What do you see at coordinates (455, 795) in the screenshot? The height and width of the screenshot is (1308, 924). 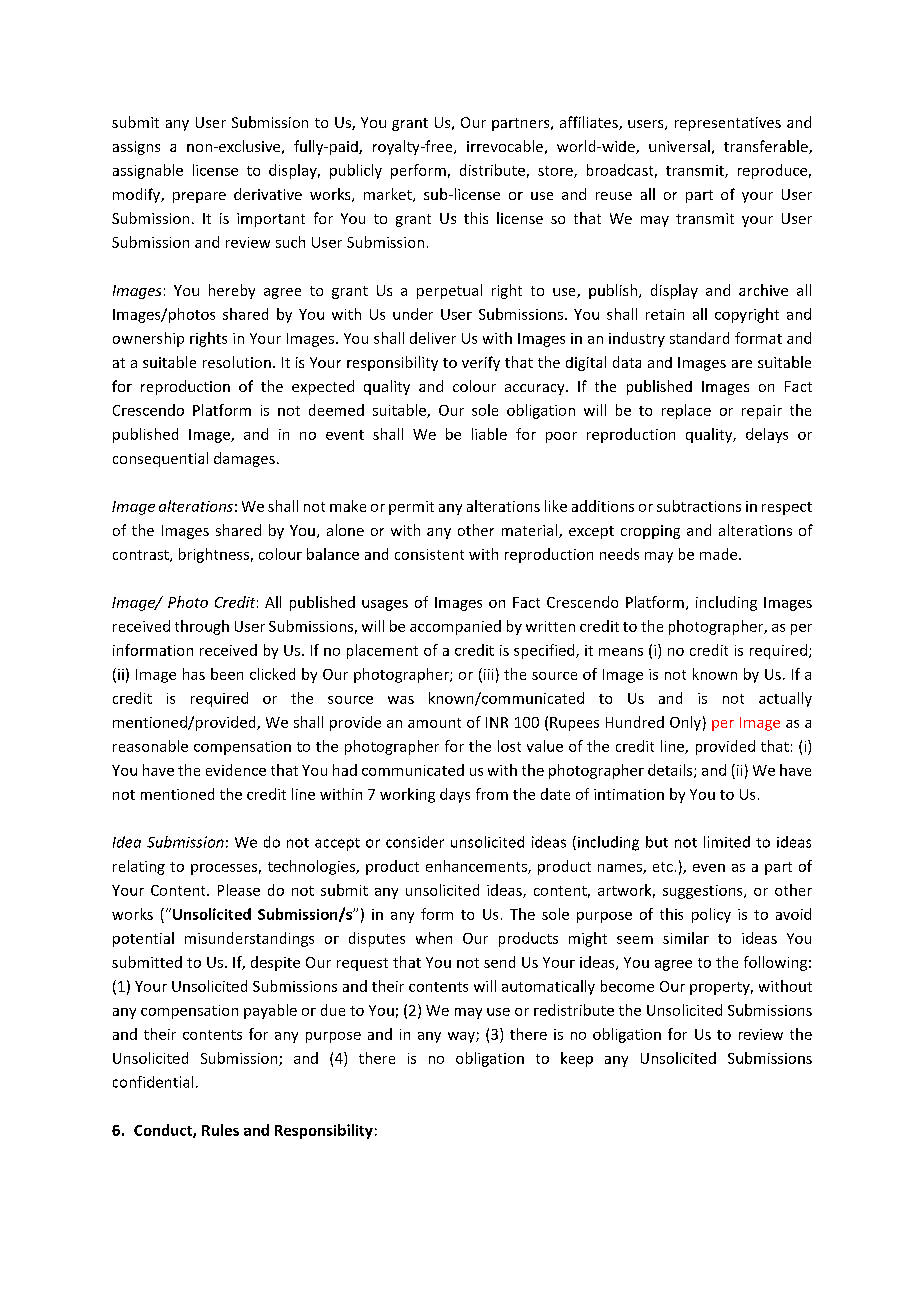 I see `days` at bounding box center [455, 795].
